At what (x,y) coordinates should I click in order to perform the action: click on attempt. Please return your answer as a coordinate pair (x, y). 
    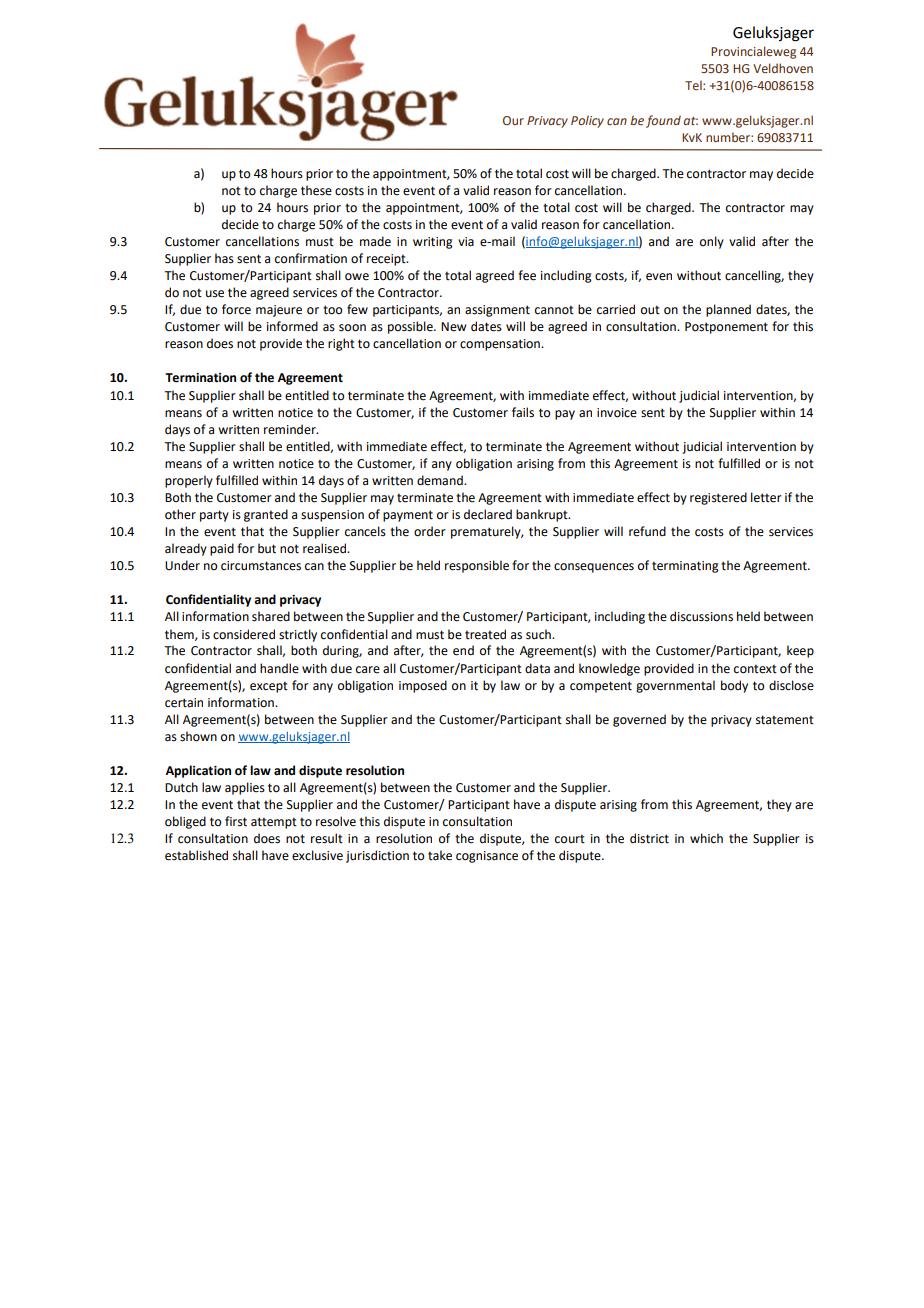
    Looking at the image, I should click on (274, 823).
